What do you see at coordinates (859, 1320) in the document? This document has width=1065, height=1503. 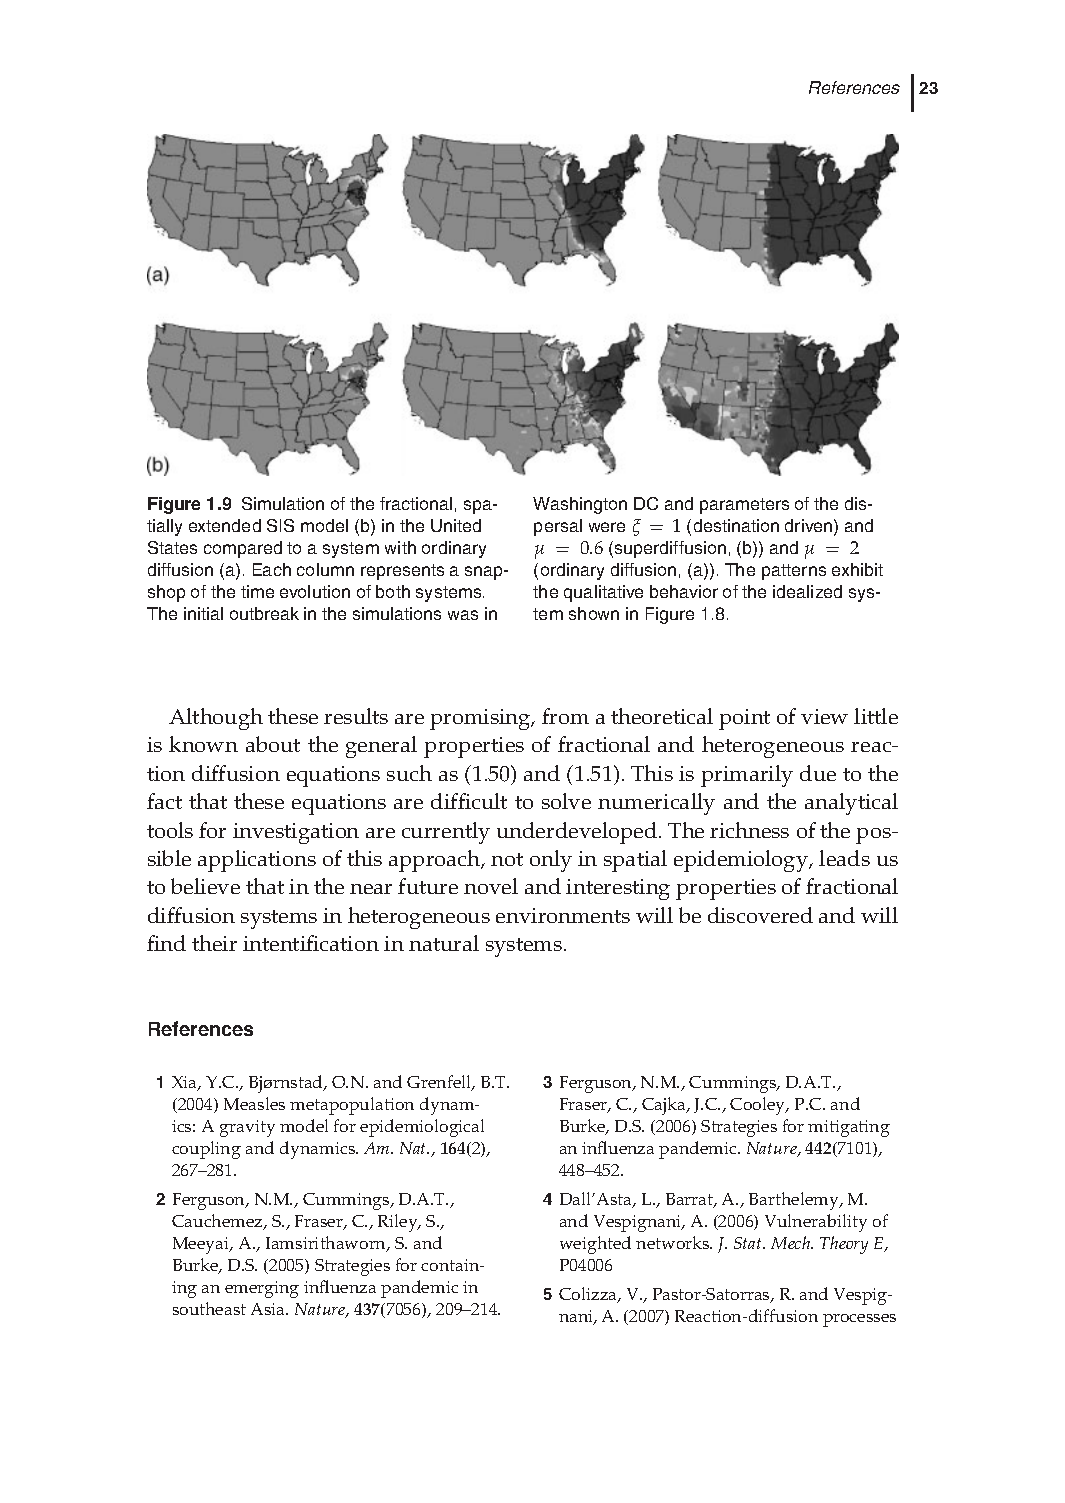 I see `processes` at bounding box center [859, 1320].
